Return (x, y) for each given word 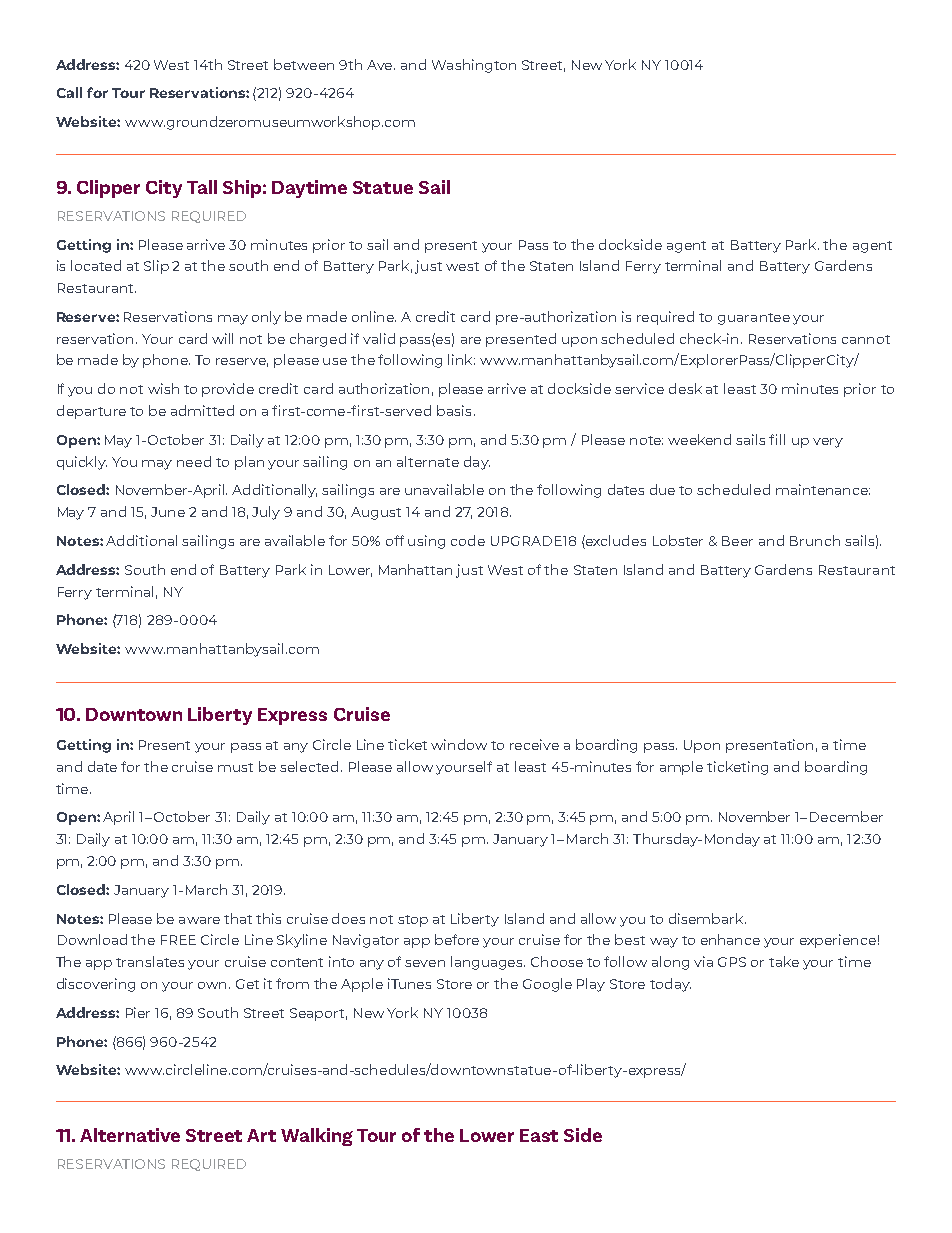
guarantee (754, 319)
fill (777, 439)
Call (69, 92)
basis (454, 410)
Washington (474, 66)
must (235, 767)
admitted (202, 410)
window (459, 744)
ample (681, 768)
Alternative (130, 1135)
